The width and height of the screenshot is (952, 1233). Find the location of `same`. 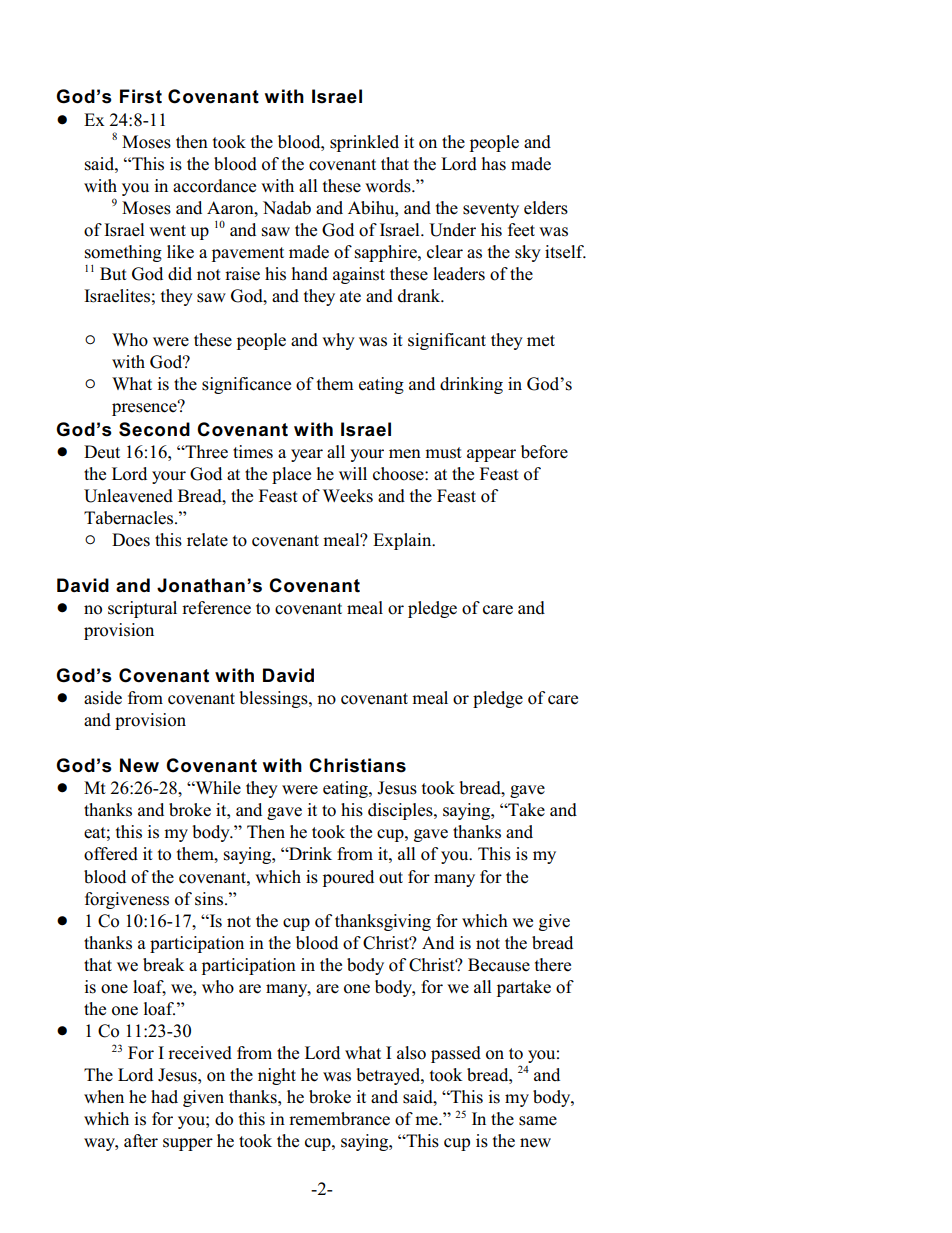

same is located at coordinates (538, 1121).
